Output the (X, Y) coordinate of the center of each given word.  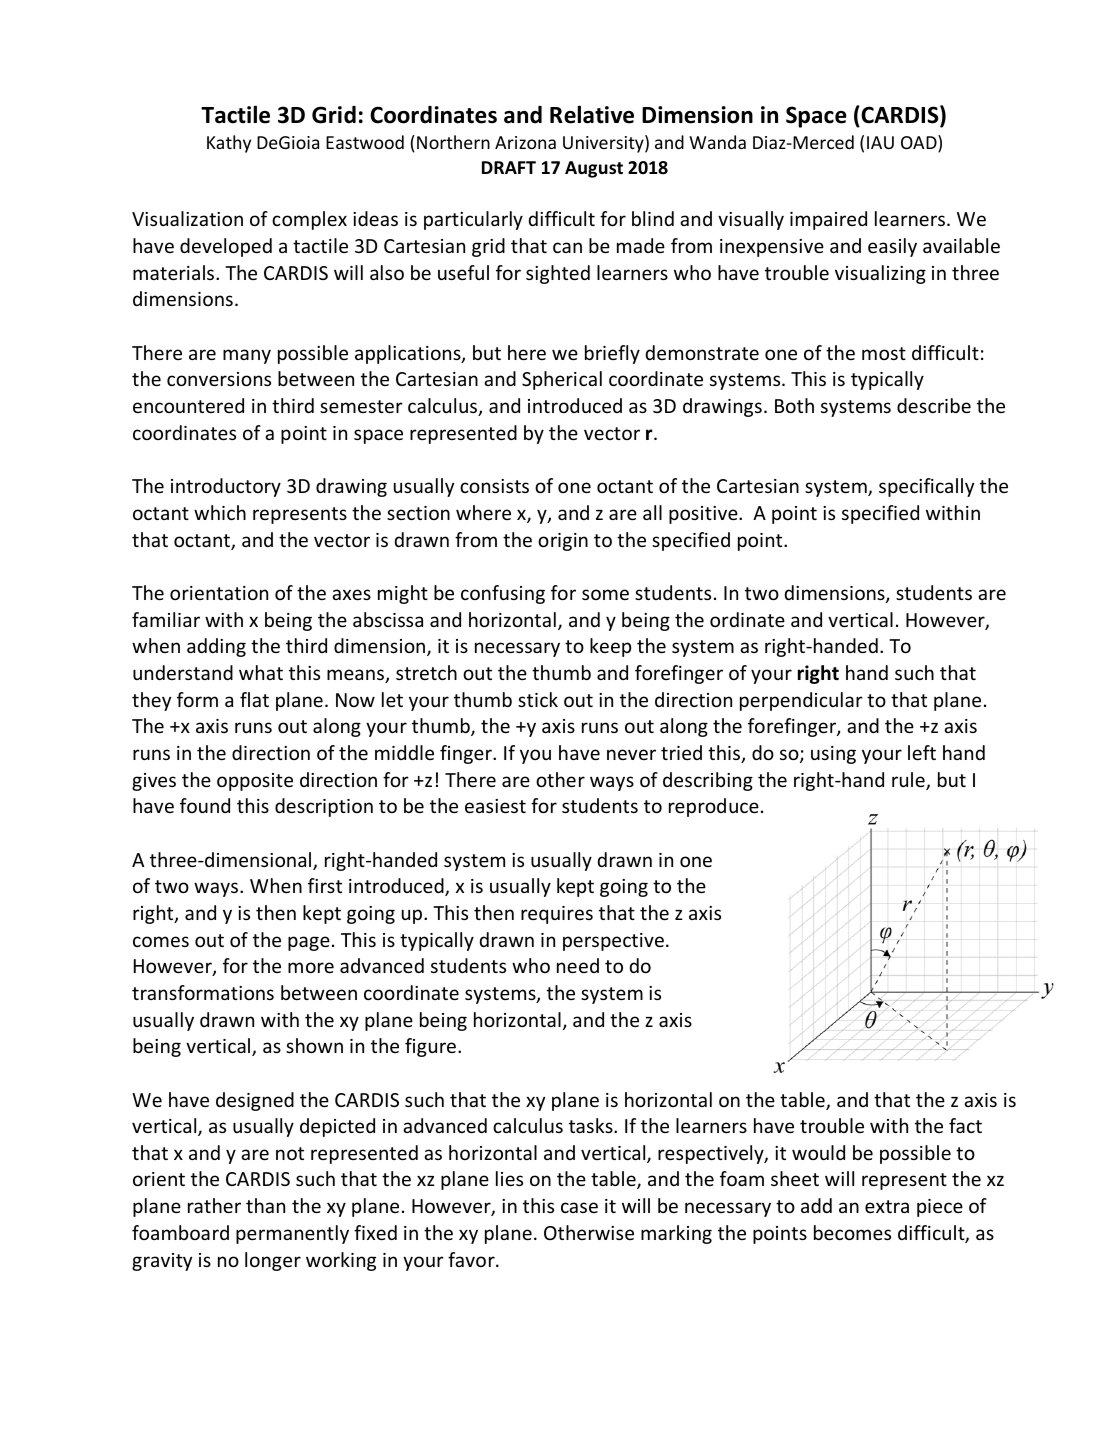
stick (538, 699)
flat (254, 699)
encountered (188, 405)
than (265, 1205)
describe (934, 405)
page (309, 943)
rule (909, 781)
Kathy (229, 144)
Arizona (525, 142)
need (578, 965)
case (579, 1207)
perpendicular (801, 701)
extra (887, 1206)
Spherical (562, 380)
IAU (880, 142)
